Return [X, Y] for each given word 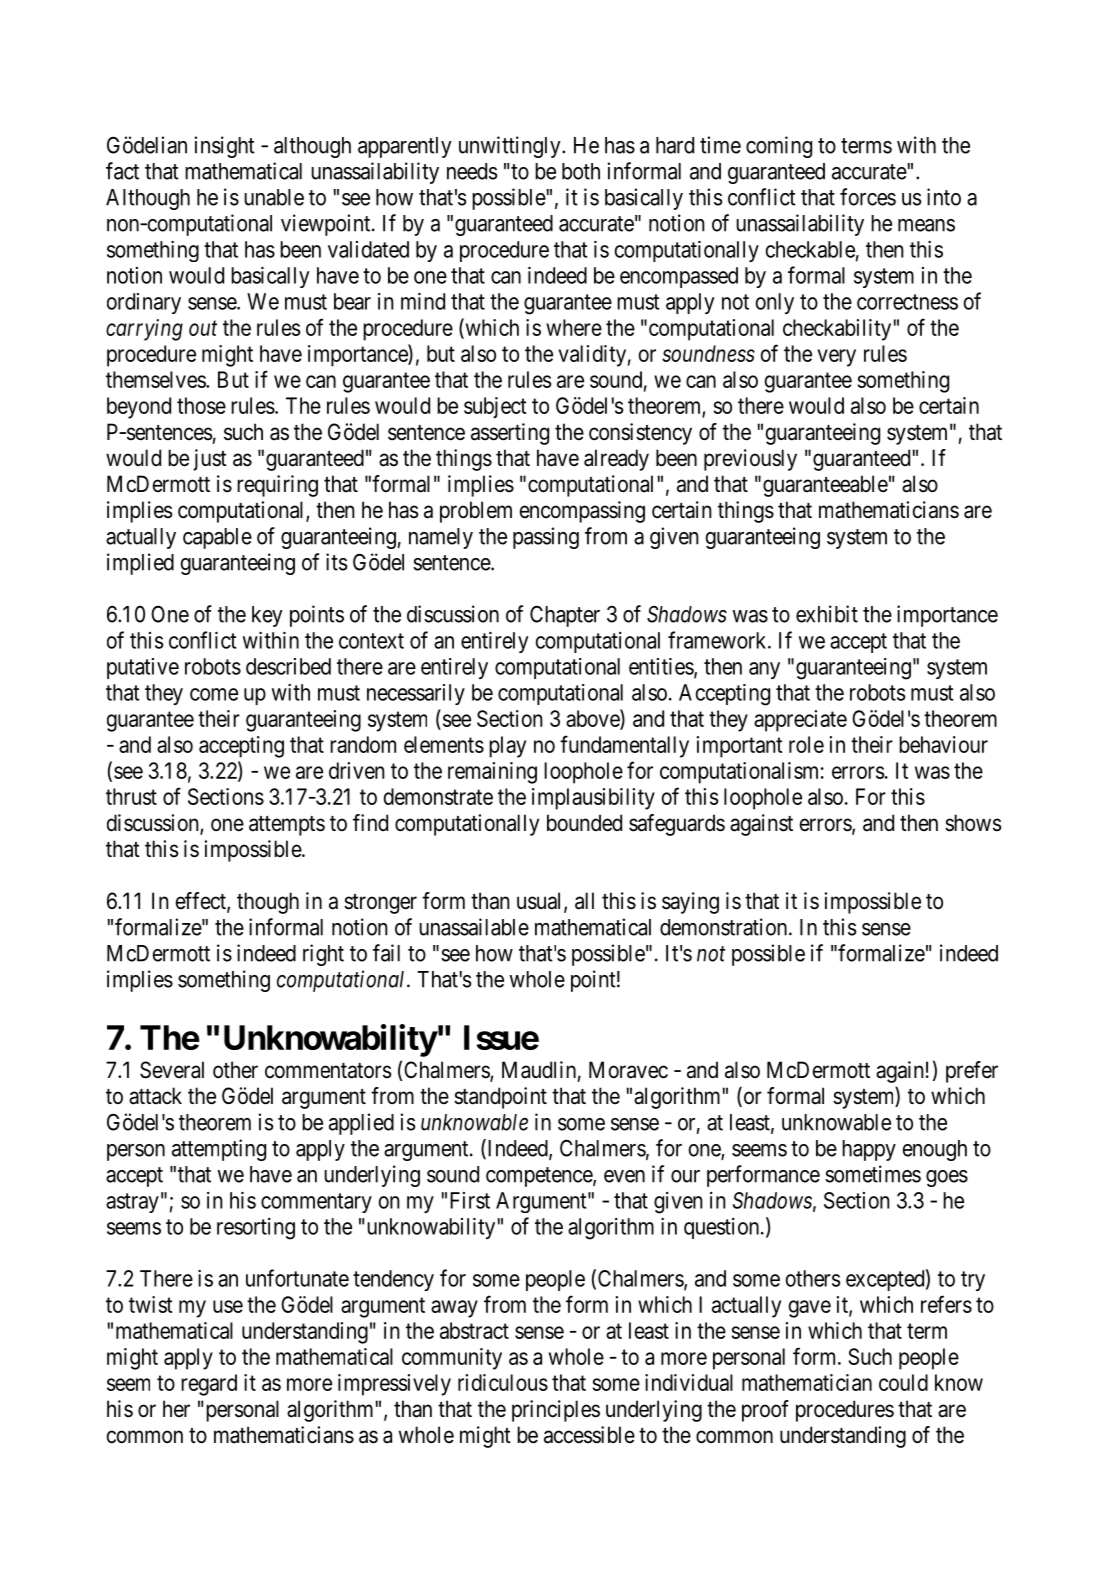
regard [209, 1385]
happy [869, 1150]
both [581, 171]
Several [172, 1070]
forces [868, 197]
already [616, 460]
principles [556, 1411]
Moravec [628, 1070]
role [806, 744]
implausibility [593, 799]
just [210, 460]
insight [225, 147]
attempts [287, 826]
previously [750, 460]
